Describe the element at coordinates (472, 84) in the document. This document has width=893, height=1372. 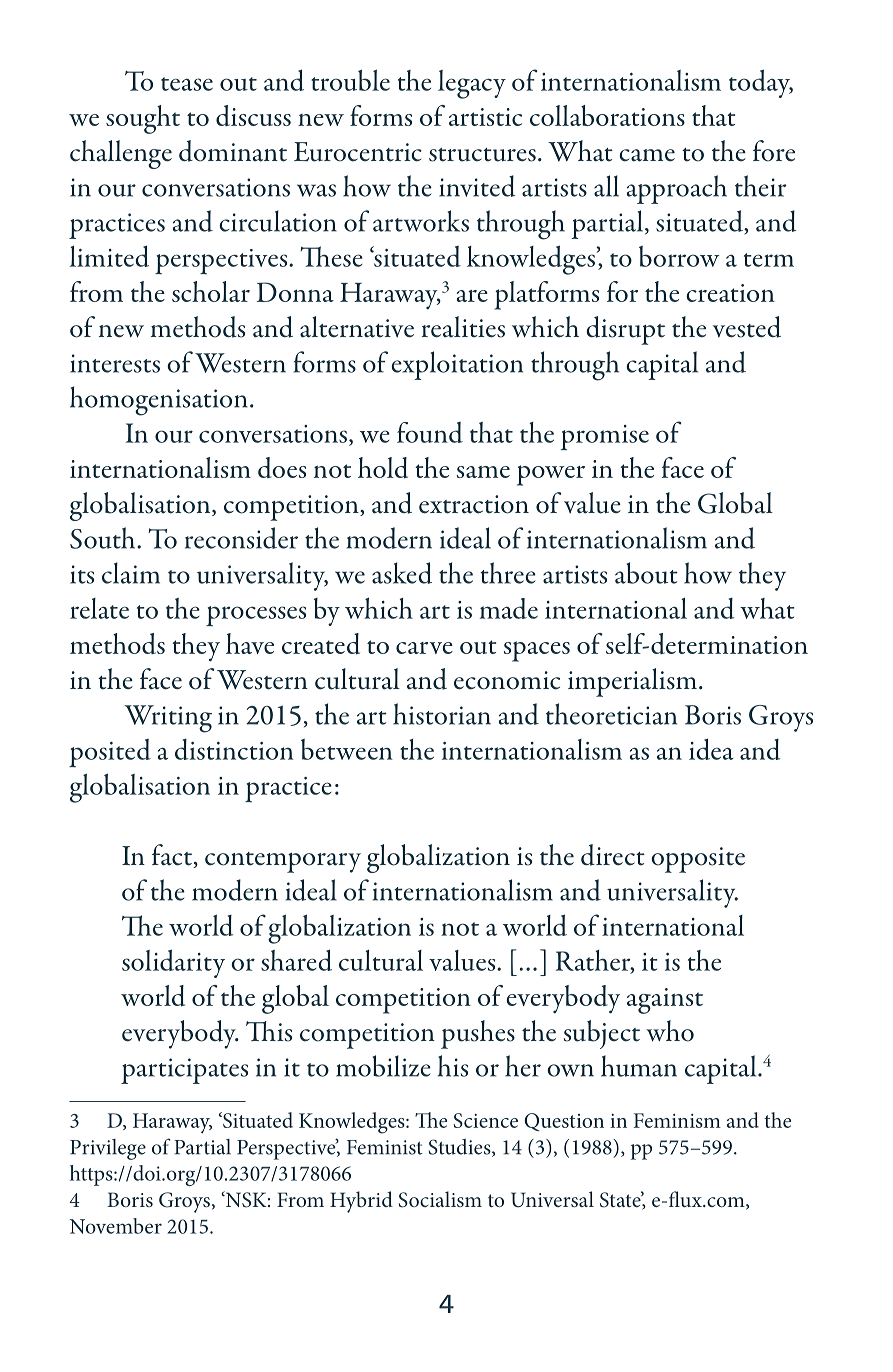
I see `legacy` at that location.
